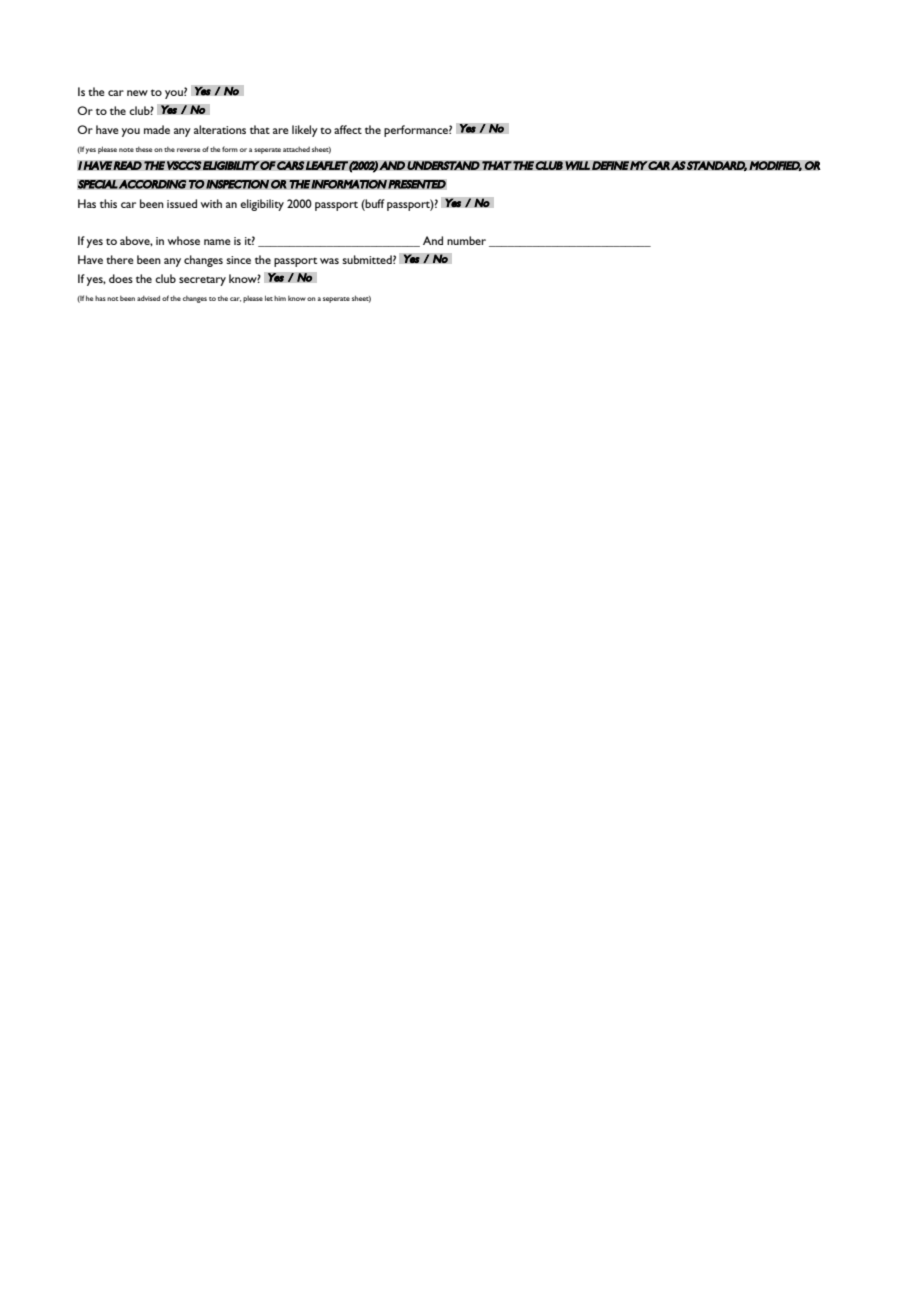 Image resolution: width=924 pixels, height=1308 pixels. Describe the element at coordinates (466, 240) in the page. I see `number` at that location.
